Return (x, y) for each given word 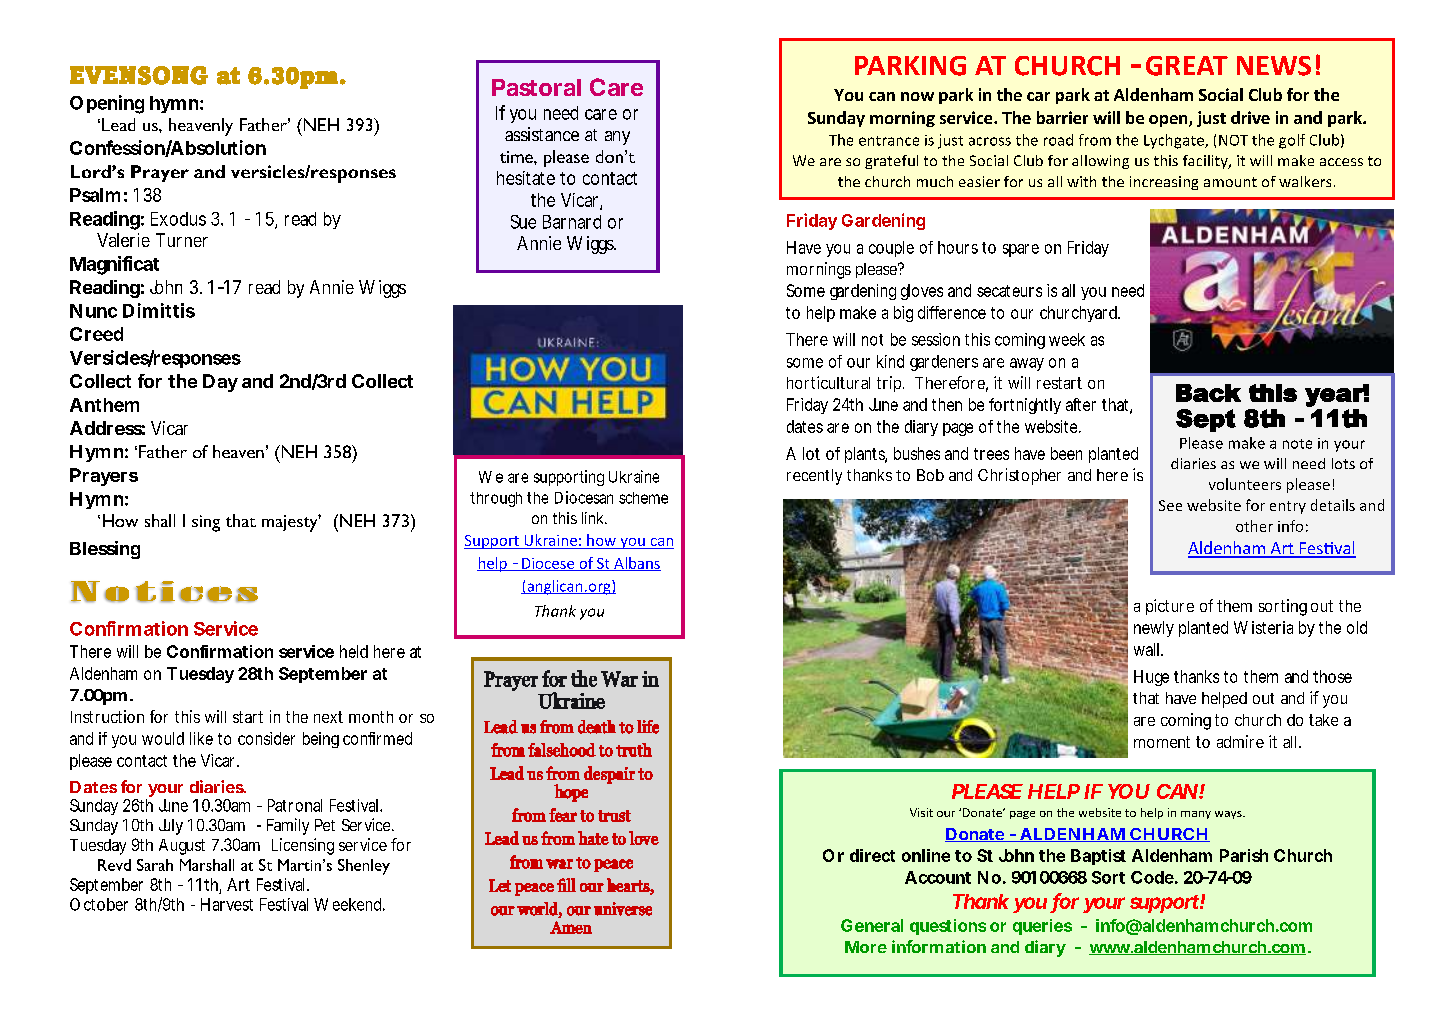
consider (266, 738)
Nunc (93, 311)
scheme (643, 498)
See (1170, 505)
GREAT (1187, 66)
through (496, 499)
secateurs (1009, 291)
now (917, 96)
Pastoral (536, 87)
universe (623, 909)
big (903, 314)
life (648, 727)
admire (1240, 741)
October (99, 904)
